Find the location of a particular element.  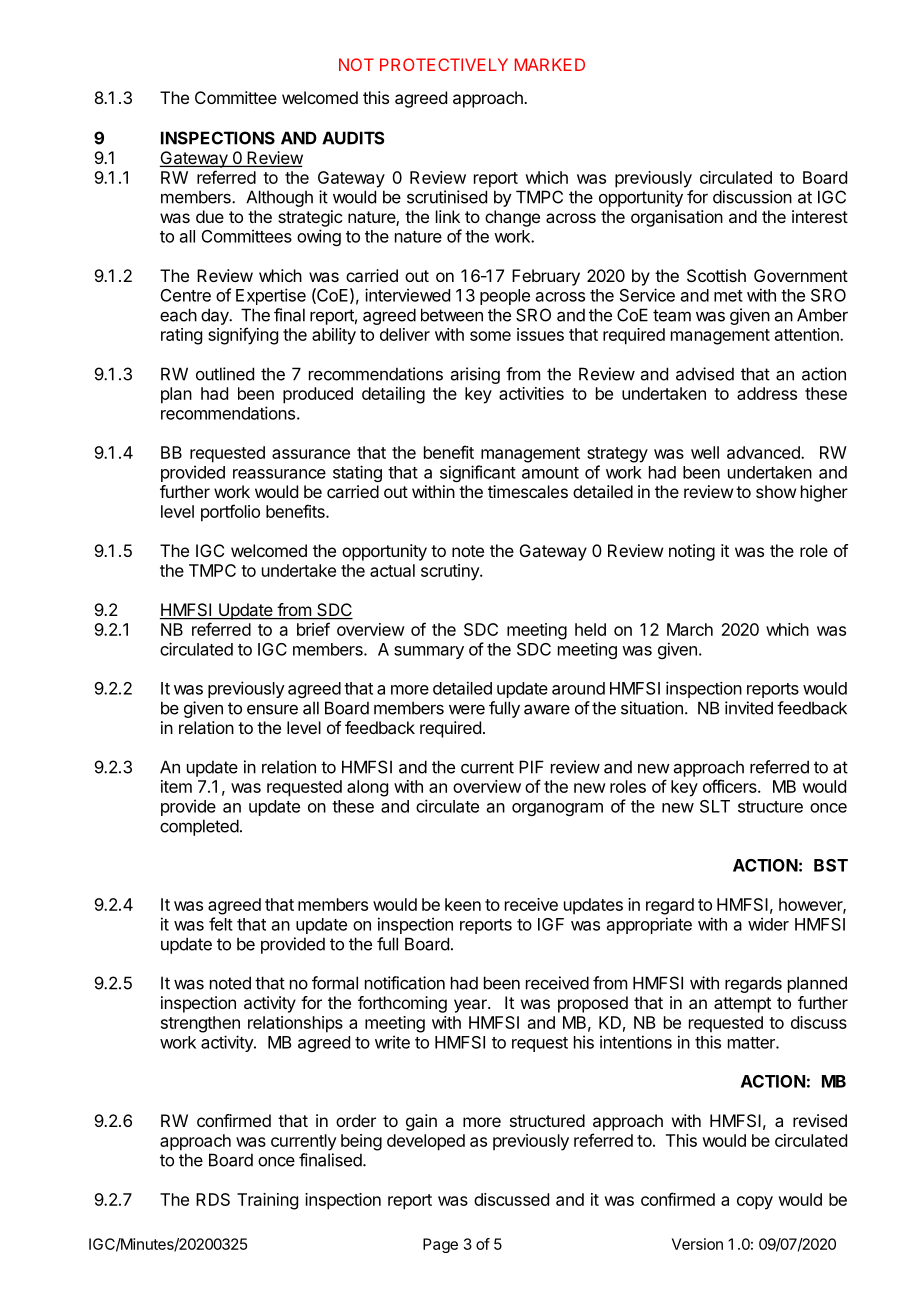

IGF is located at coordinates (551, 924).
